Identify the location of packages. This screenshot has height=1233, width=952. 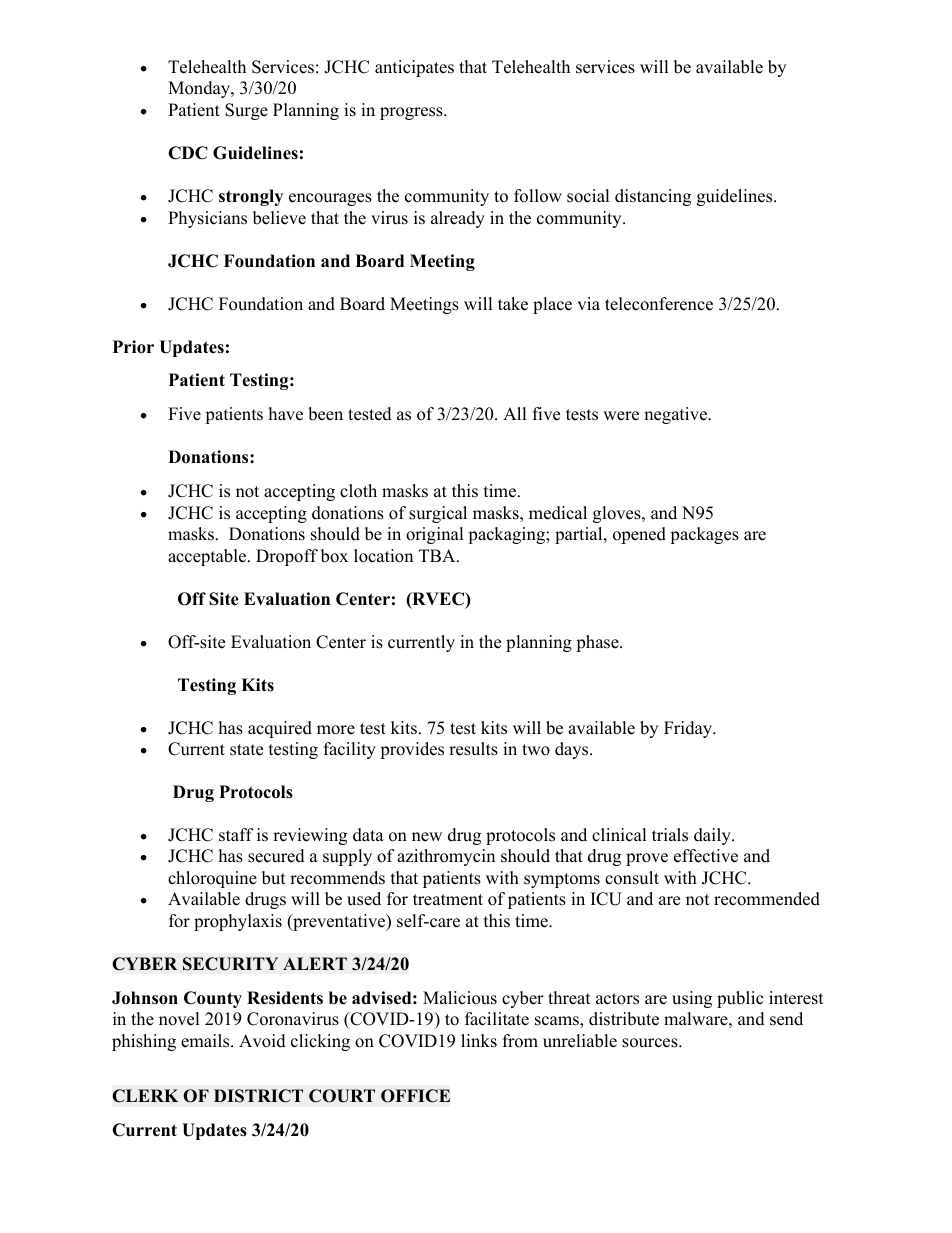
(704, 535).
